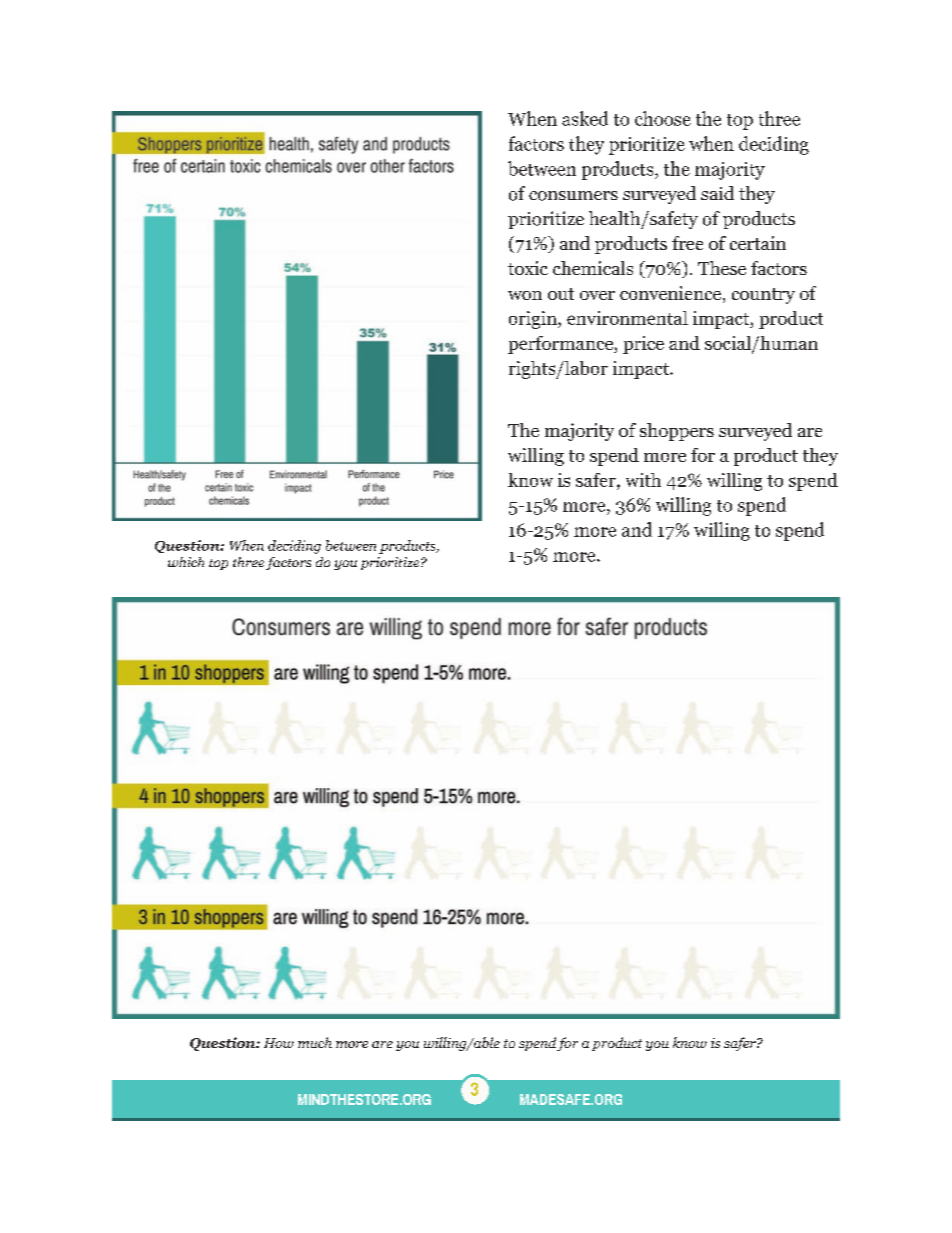  What do you see at coordinates (561, 294) in the document?
I see `out` at bounding box center [561, 294].
